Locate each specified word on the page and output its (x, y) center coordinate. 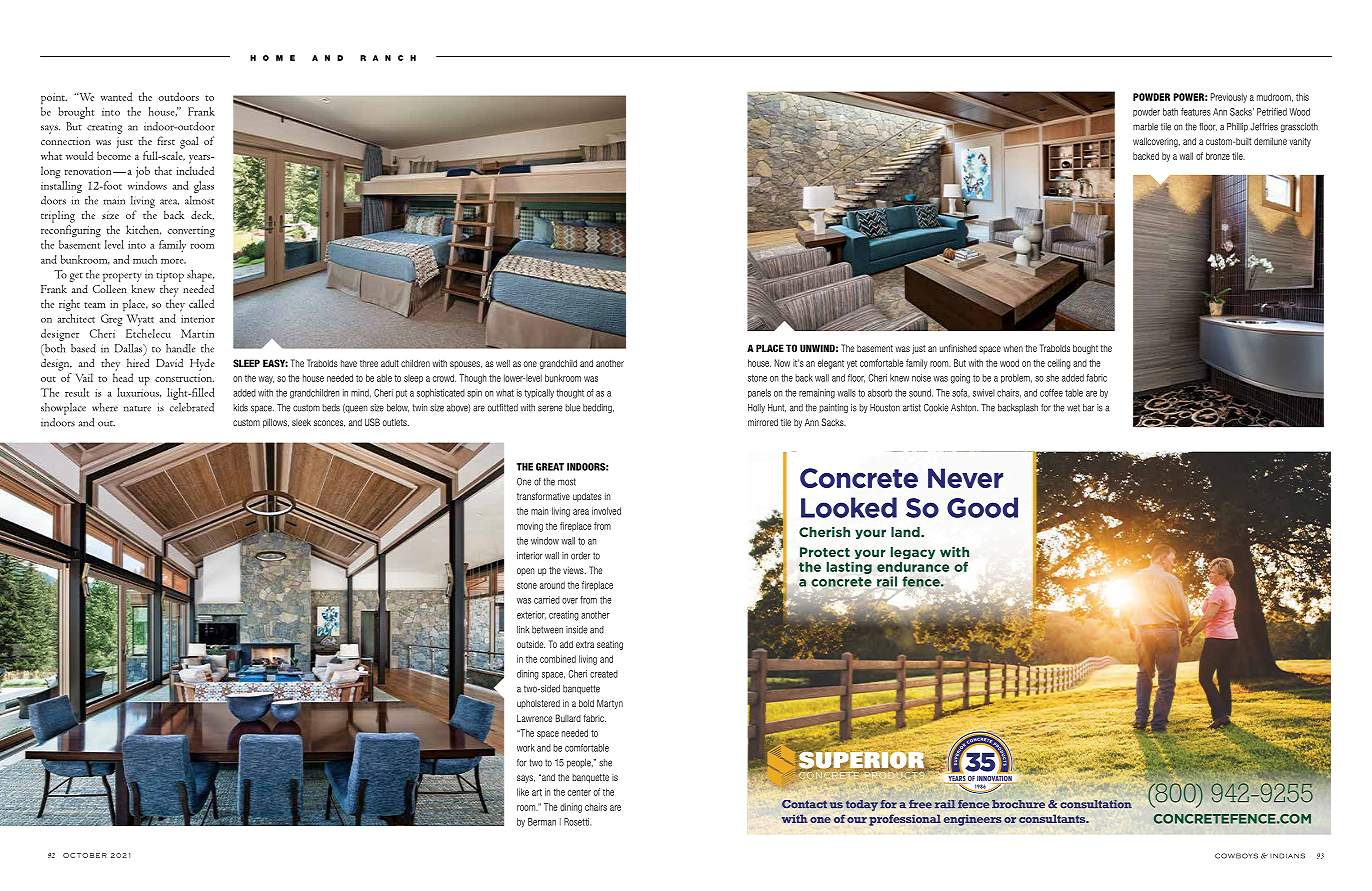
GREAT (550, 467)
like (523, 792)
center (579, 792)
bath (1170, 112)
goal (189, 142)
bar (1088, 408)
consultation (1096, 804)
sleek (301, 422)
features (1196, 112)
